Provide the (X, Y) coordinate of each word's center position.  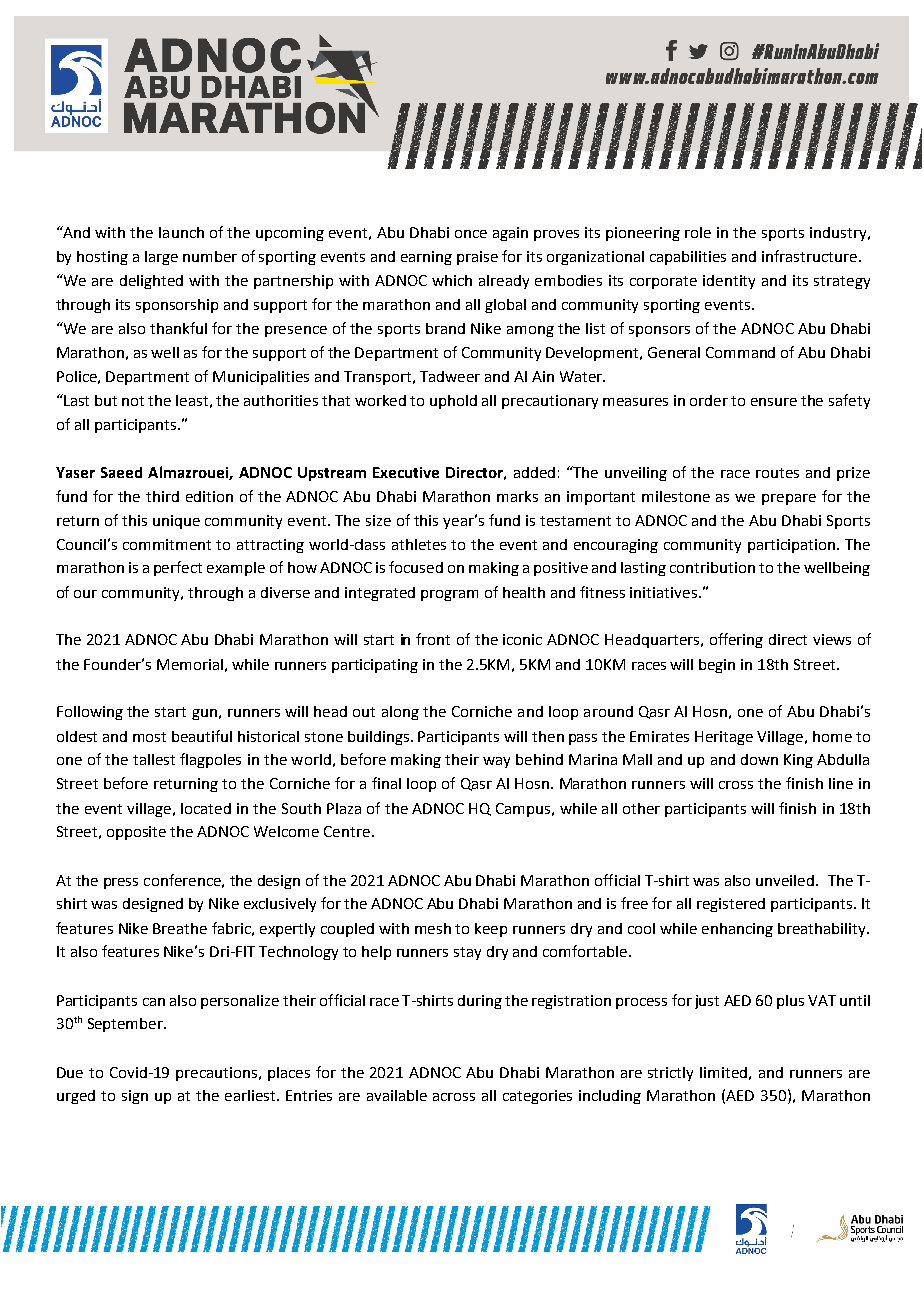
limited (723, 1072)
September (127, 1025)
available (397, 1095)
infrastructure (809, 256)
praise (477, 258)
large (161, 258)
